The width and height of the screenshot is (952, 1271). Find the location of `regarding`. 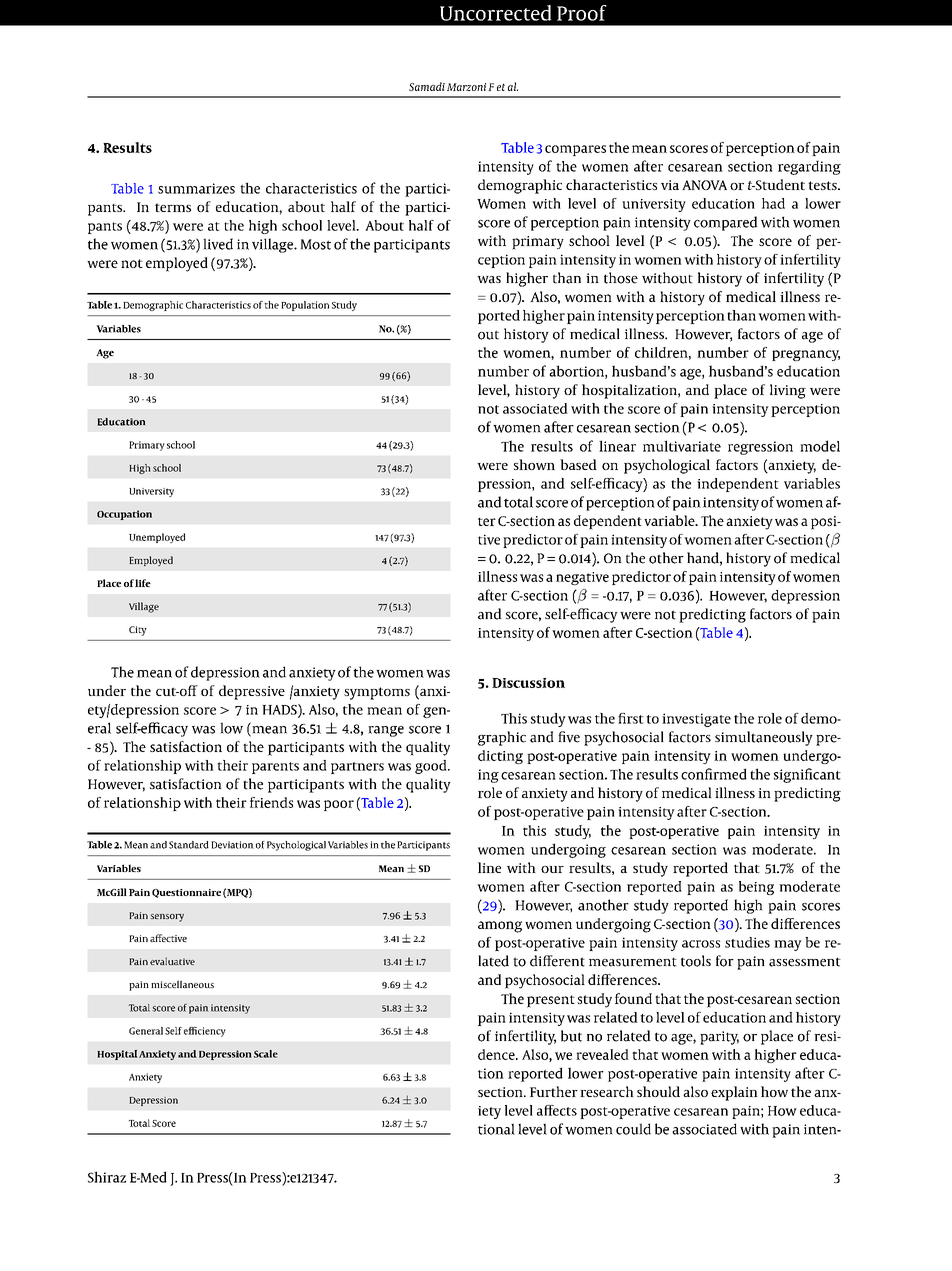

regarding is located at coordinates (809, 167).
